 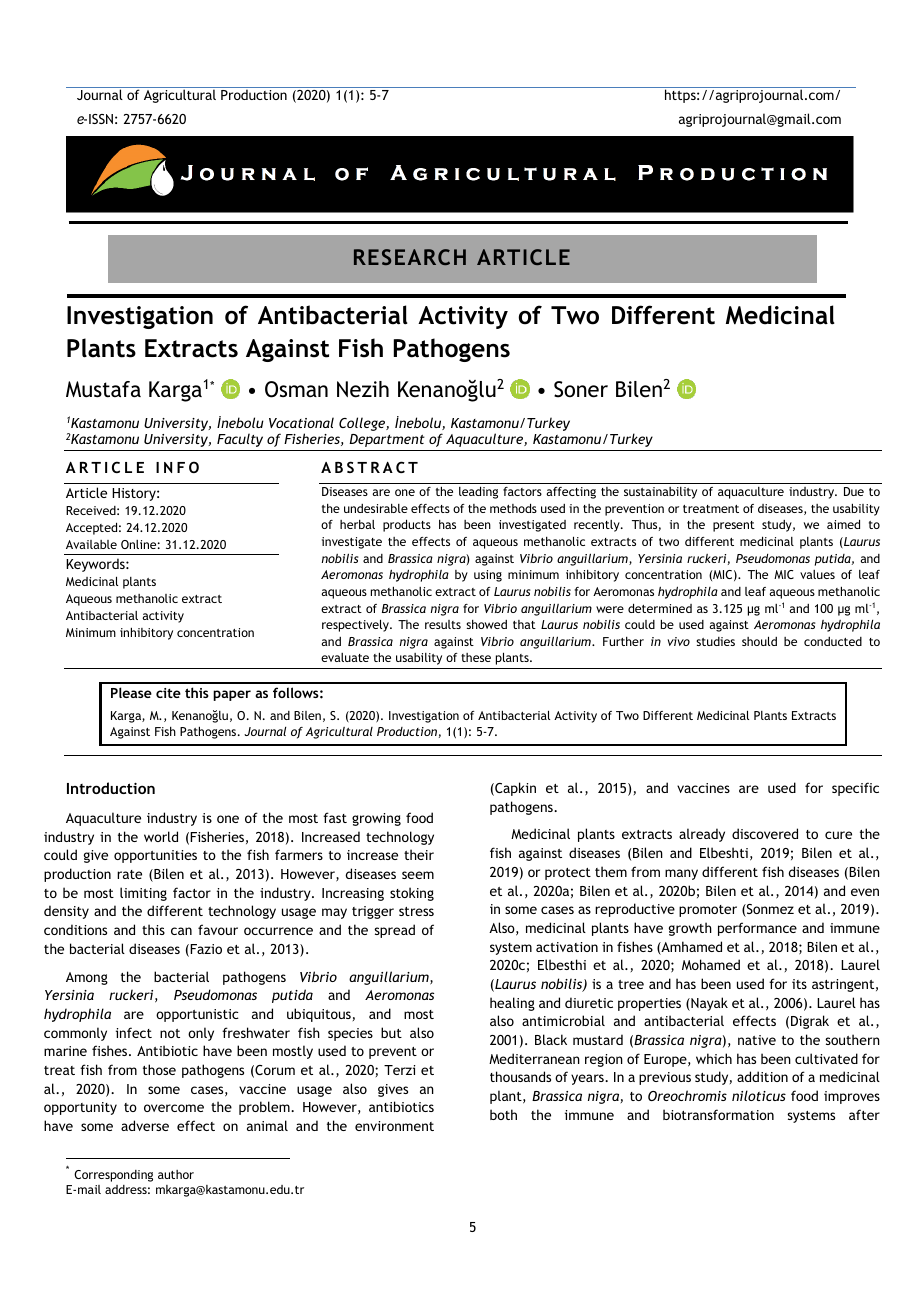 What do you see at coordinates (765, 833) in the image?
I see `discovered` at bounding box center [765, 833].
